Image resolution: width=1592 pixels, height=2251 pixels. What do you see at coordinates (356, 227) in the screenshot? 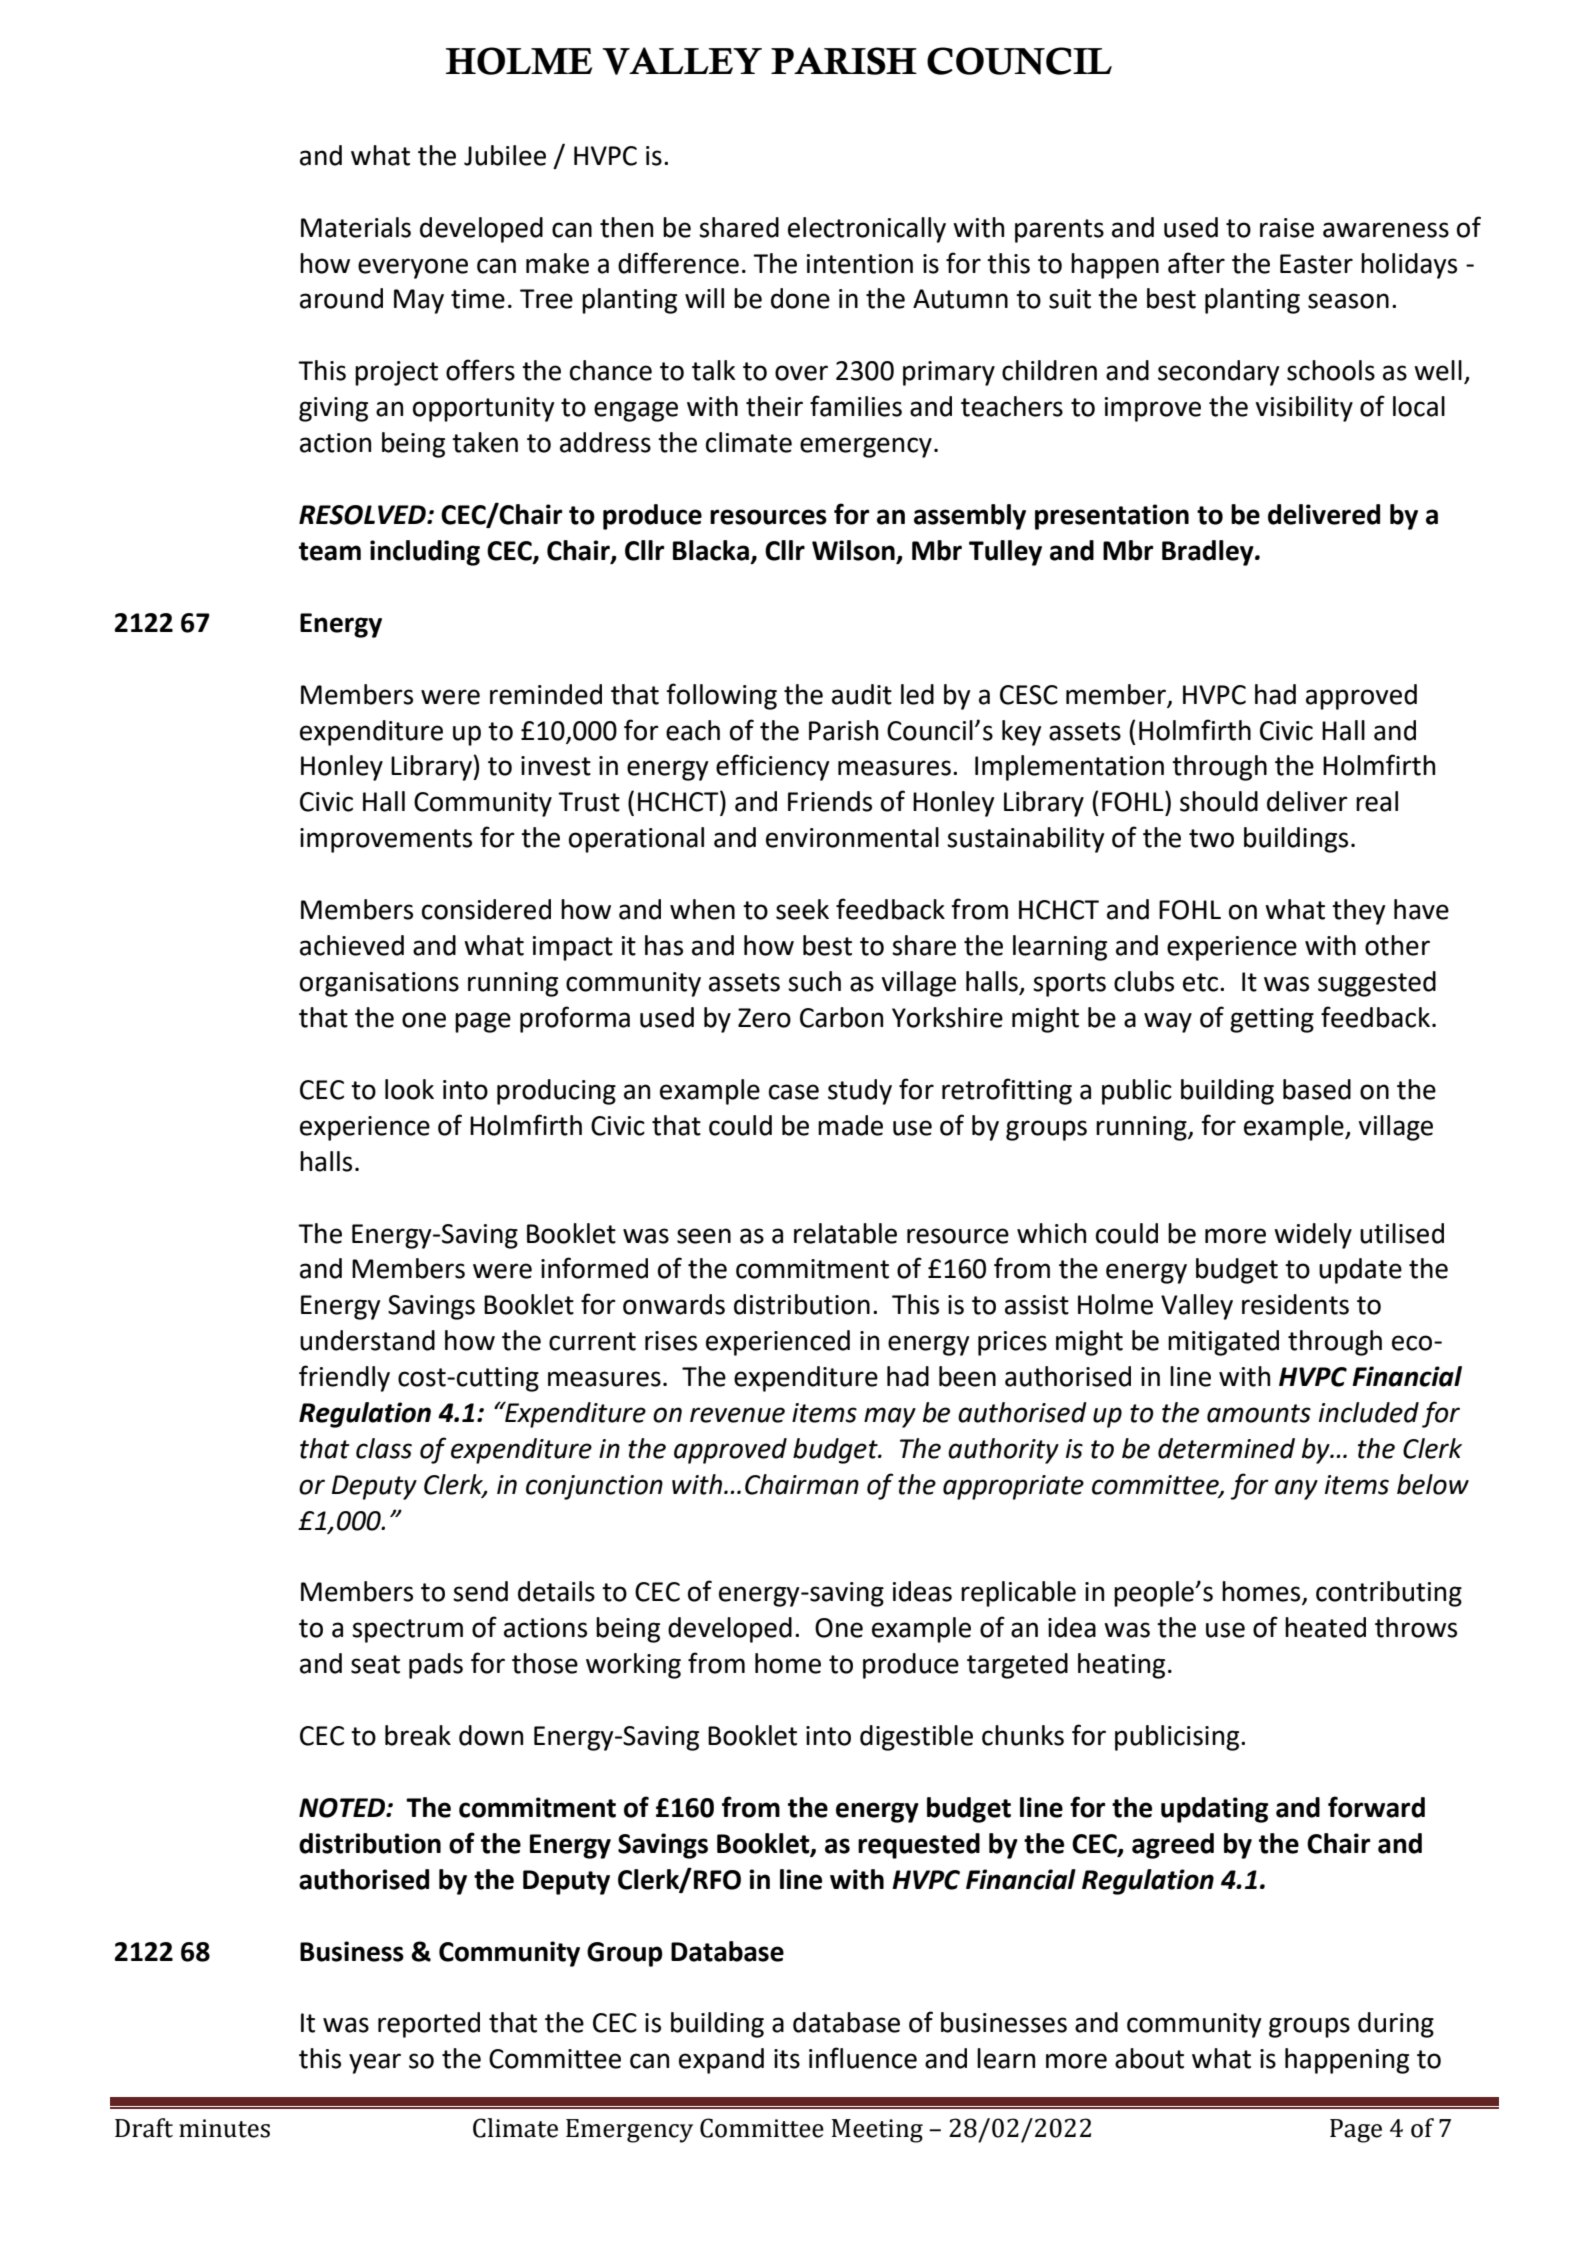
I see `Materials` at bounding box center [356, 227].
